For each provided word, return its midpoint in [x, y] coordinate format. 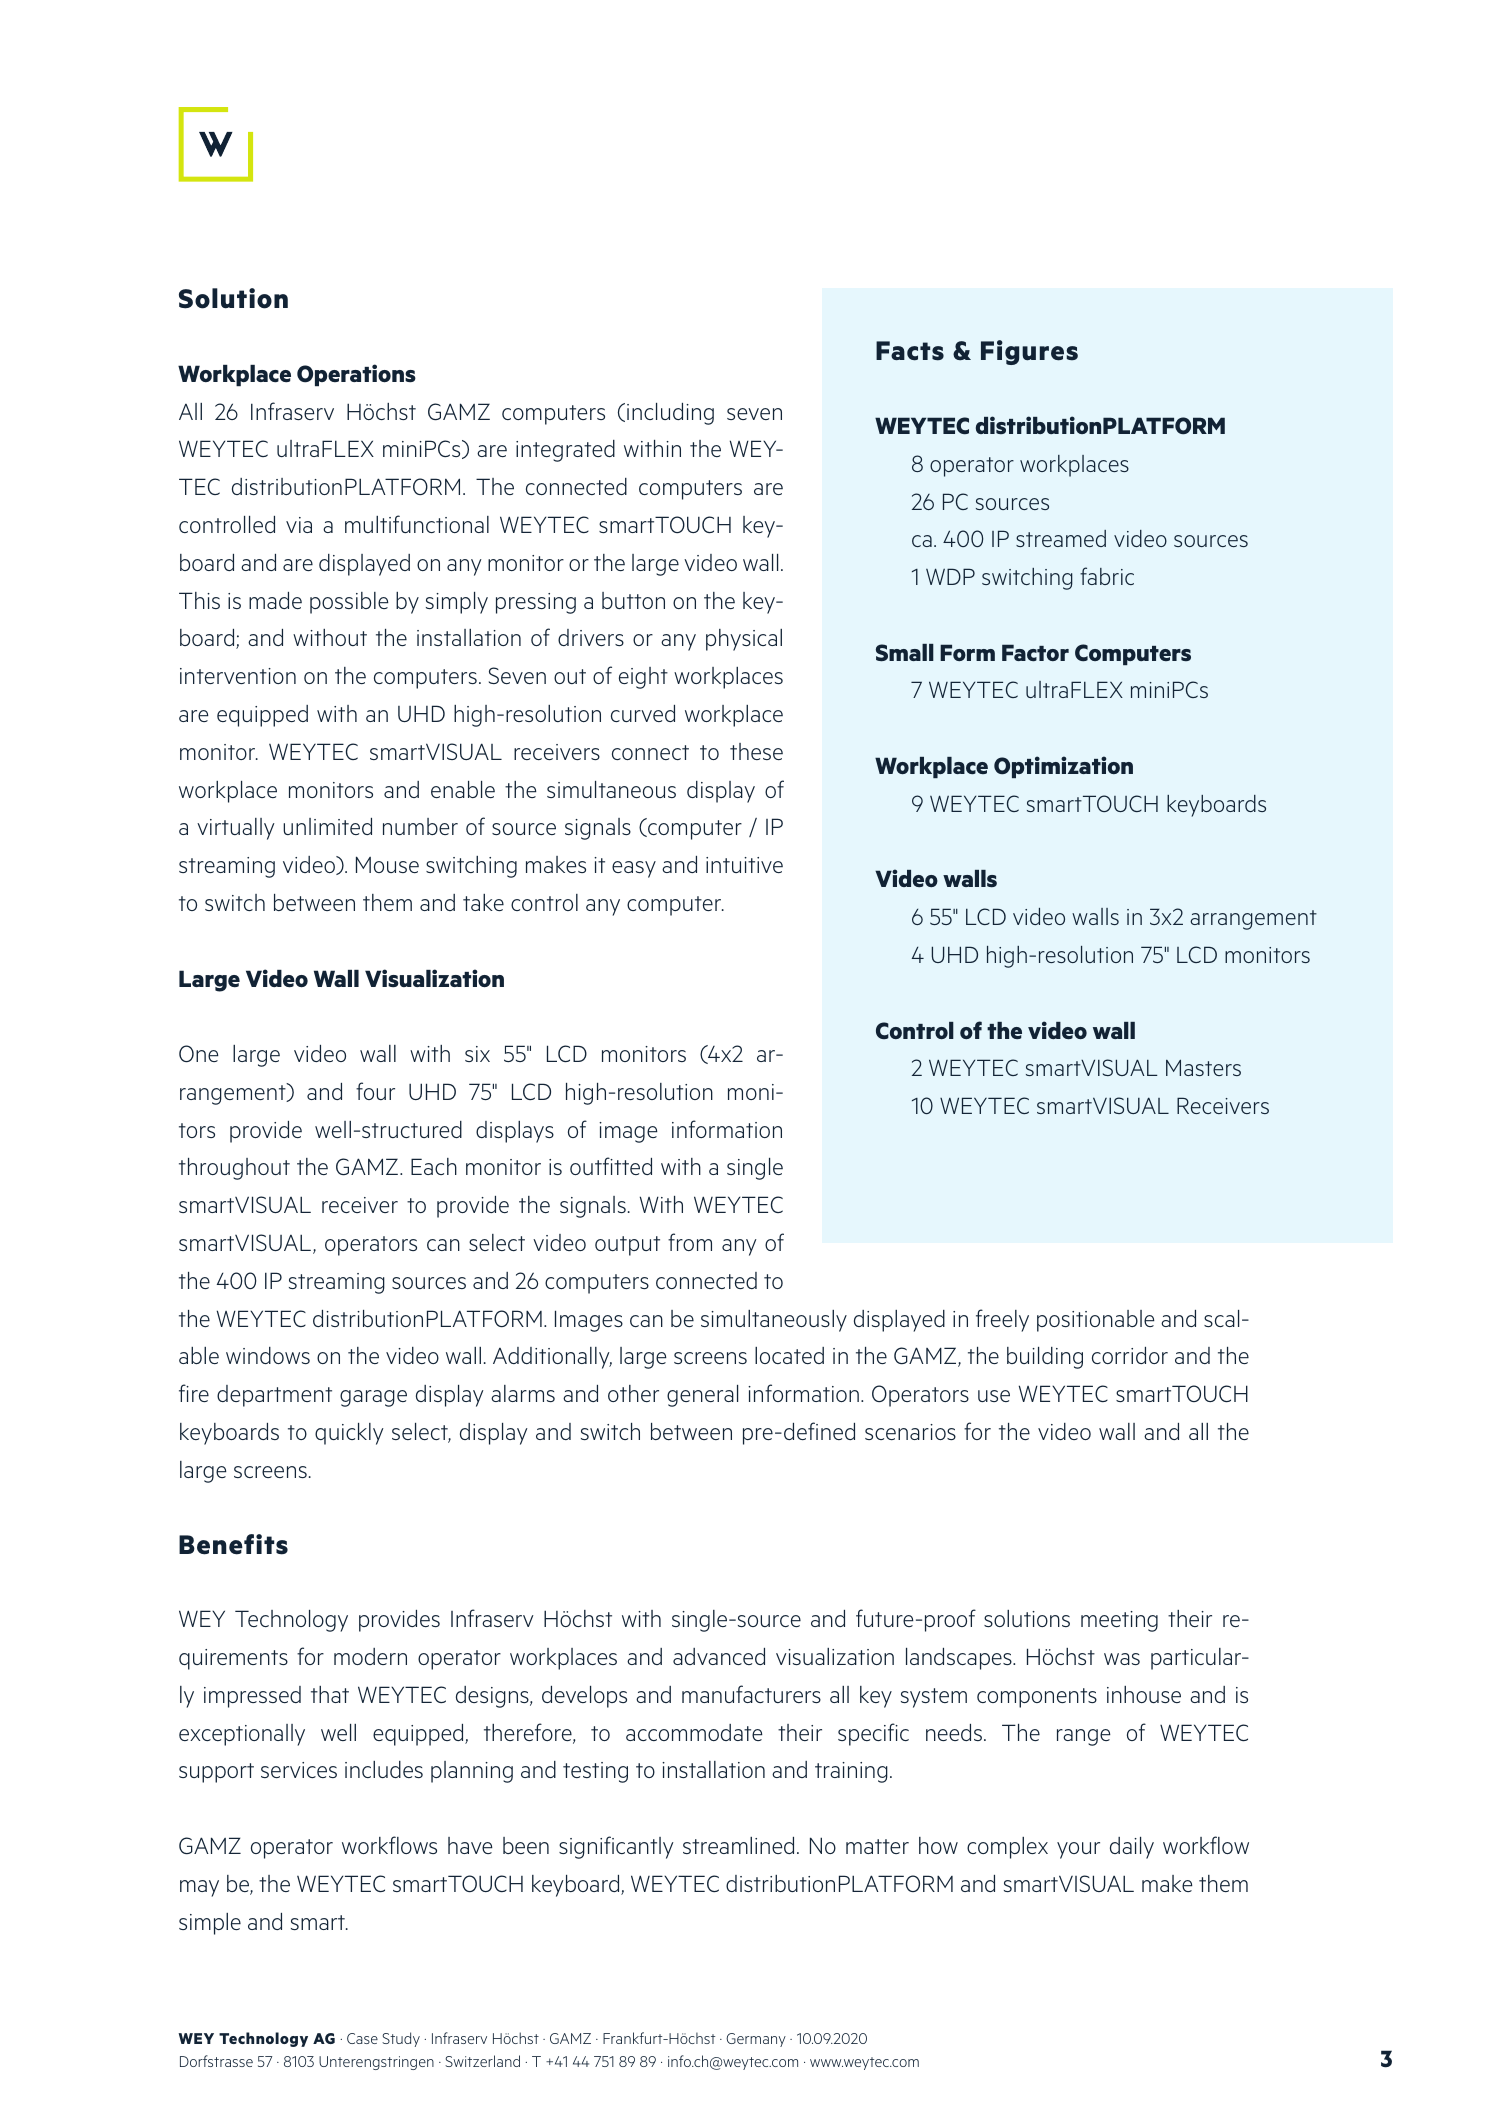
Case [362, 2038]
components [1037, 1698]
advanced [719, 1656]
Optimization [1063, 767]
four [375, 1091]
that [330, 1694]
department [274, 1396]
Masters [1203, 1067]
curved [643, 713]
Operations [356, 375]
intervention [238, 676]
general [702, 1396]
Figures [1029, 352]
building [1045, 1358]
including [670, 414]
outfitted [611, 1166]
